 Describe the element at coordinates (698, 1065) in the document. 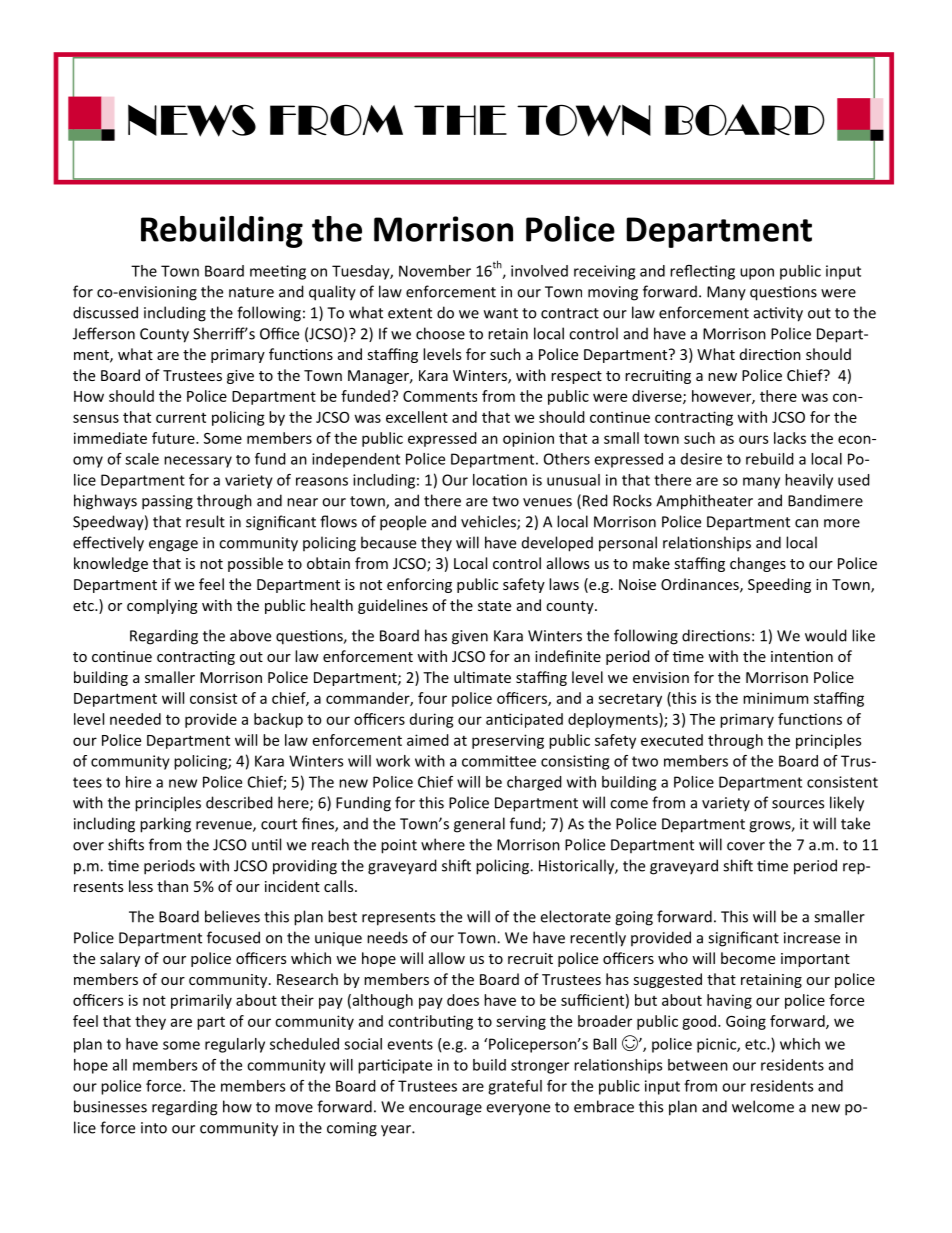

I see `between` at that location.
